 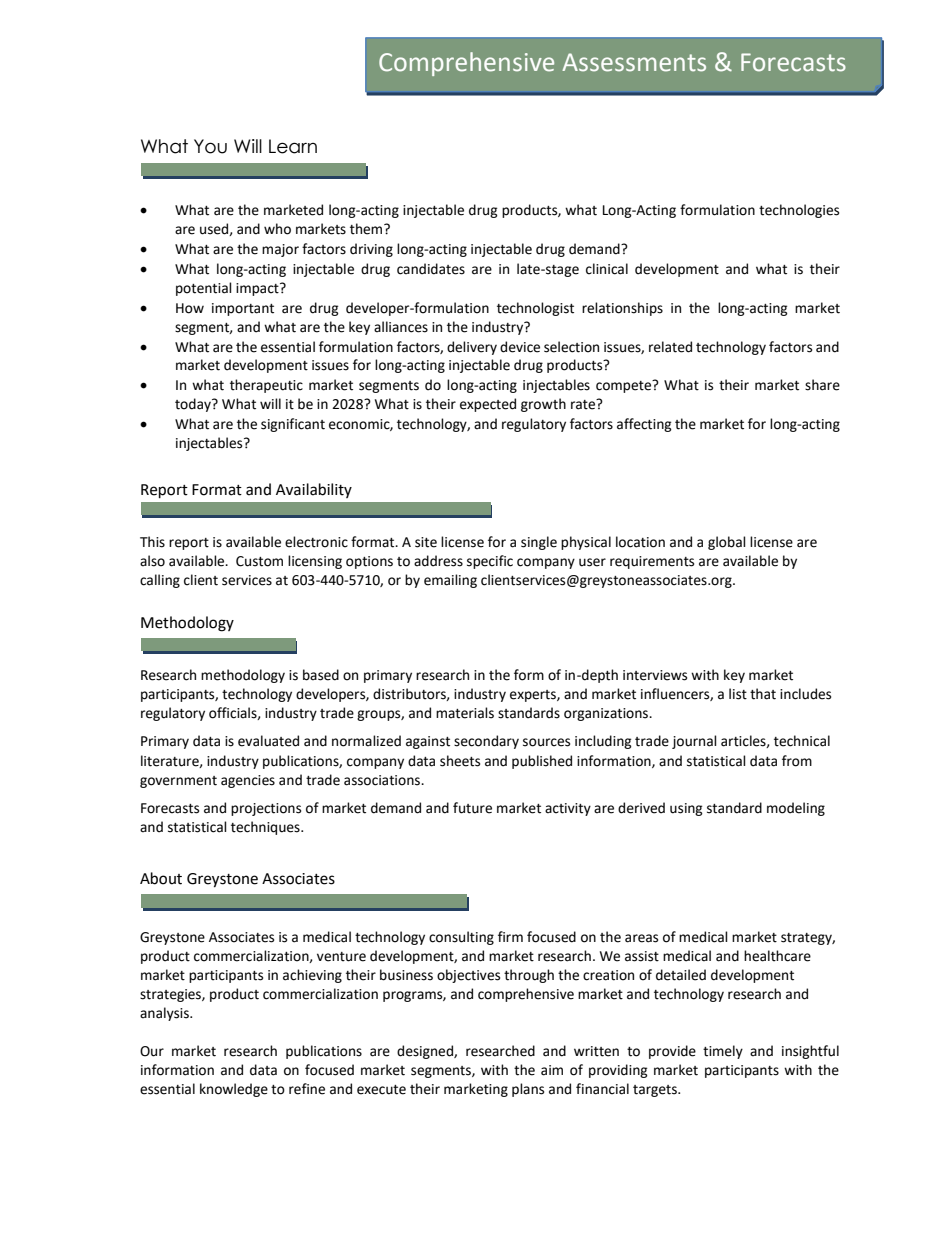 What do you see at coordinates (528, 1090) in the page?
I see `plans` at bounding box center [528, 1090].
